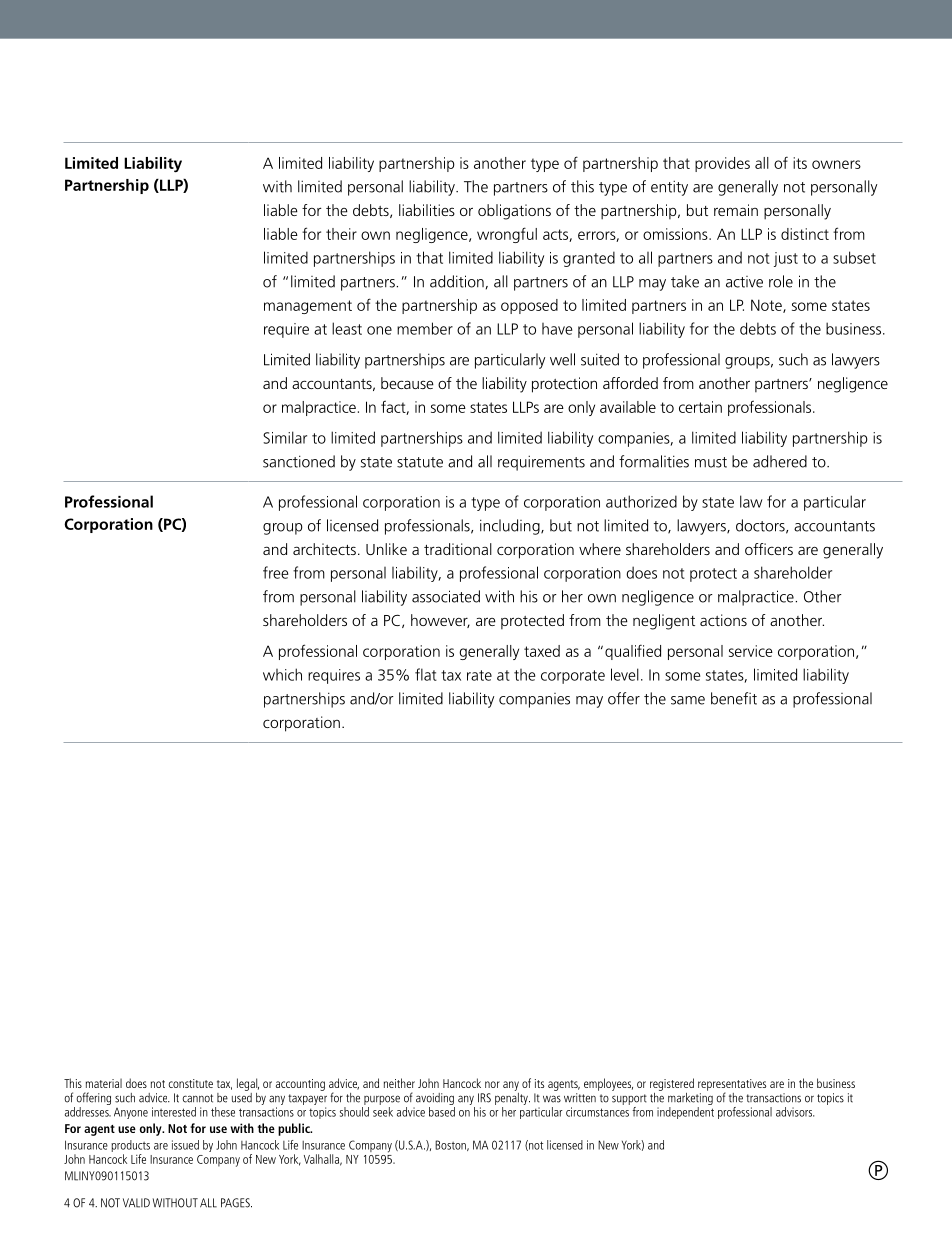 This screenshot has height=1237, width=952. What do you see at coordinates (734, 698) in the screenshot?
I see `benefit` at bounding box center [734, 698].
